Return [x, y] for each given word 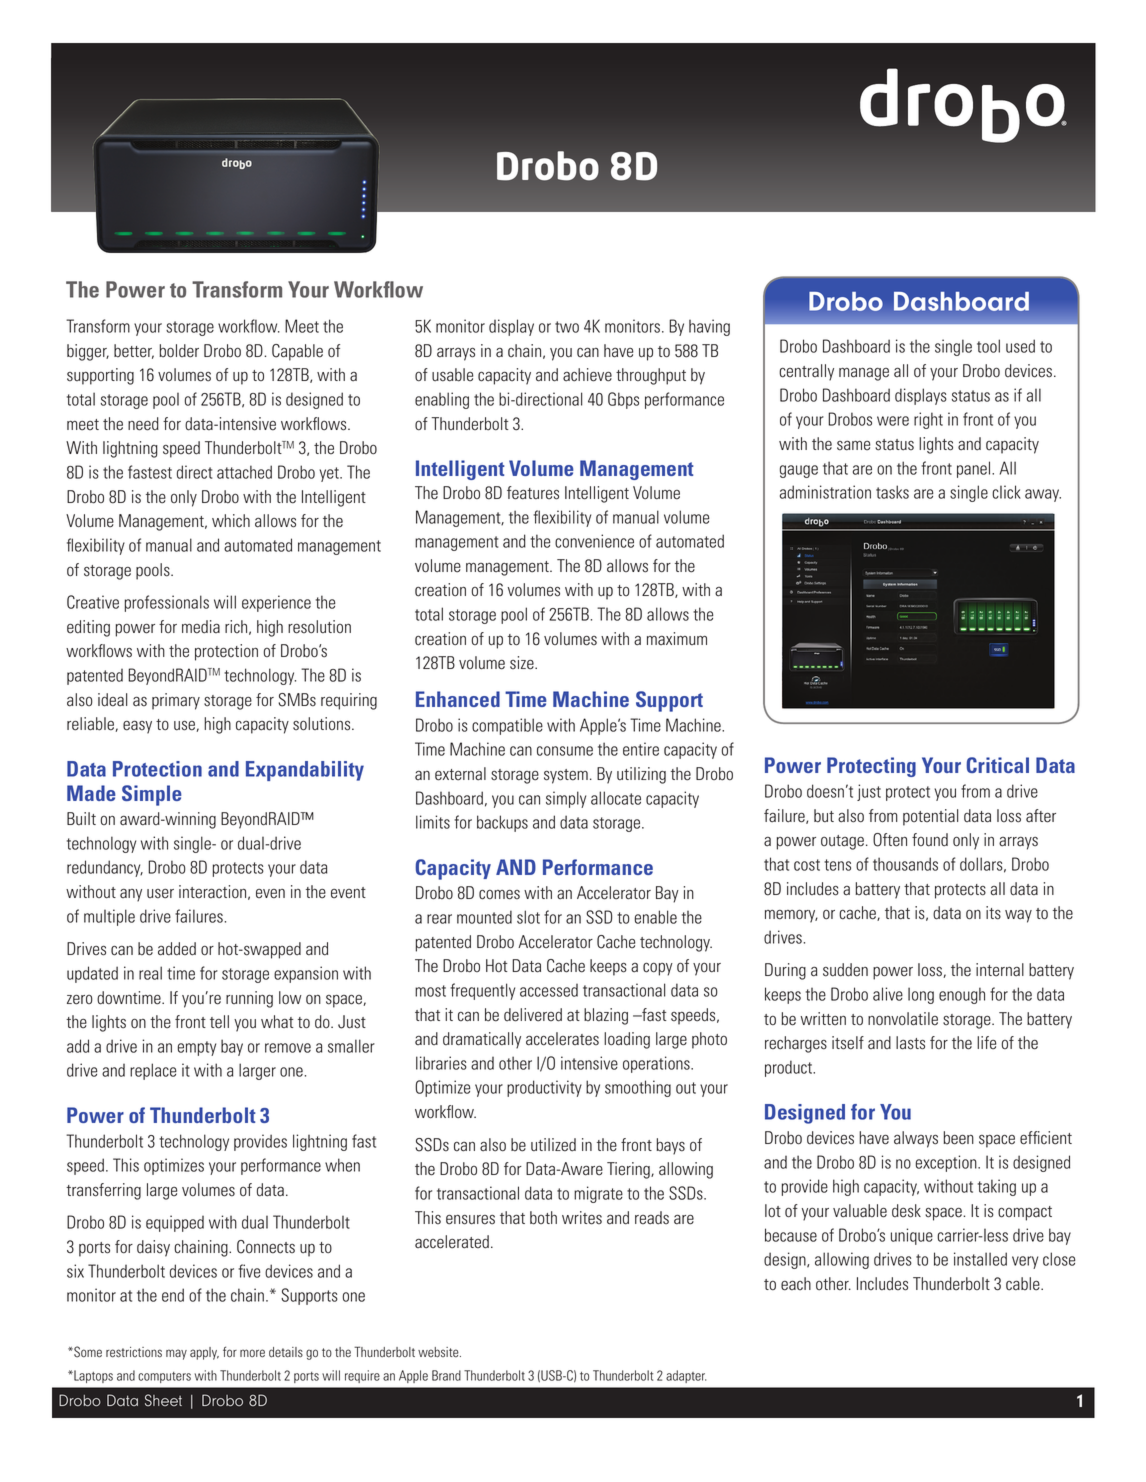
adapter [686, 1376]
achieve [587, 375]
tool [988, 346]
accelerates [562, 1039]
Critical [997, 765]
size [523, 663]
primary [176, 701]
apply [204, 1353]
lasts [910, 1043]
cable [1024, 1284]
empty [197, 1048]
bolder [179, 351]
